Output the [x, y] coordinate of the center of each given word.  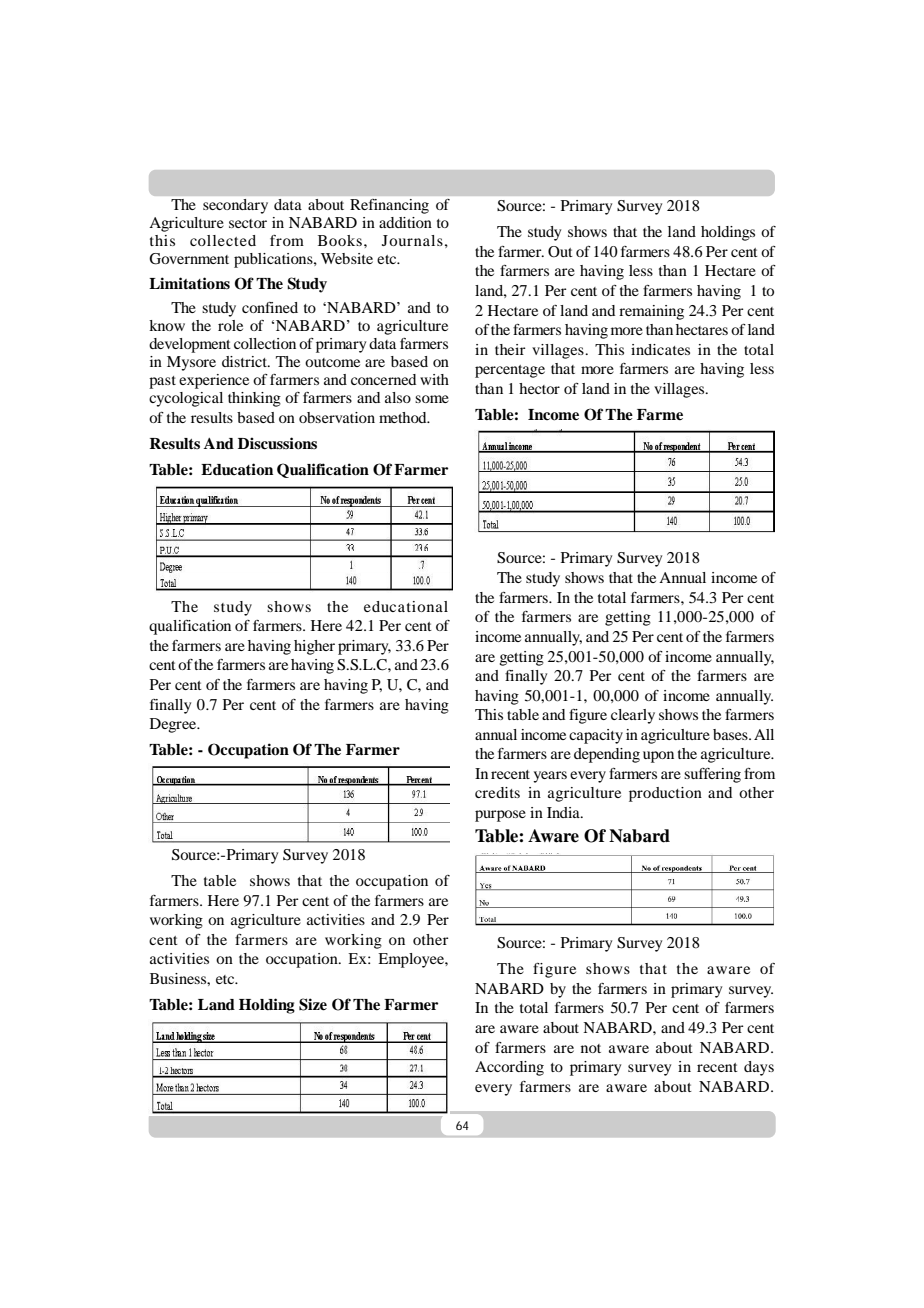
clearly [633, 716]
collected [223, 240]
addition [405, 222]
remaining [651, 312]
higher [314, 647]
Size [313, 1004]
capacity [596, 736]
